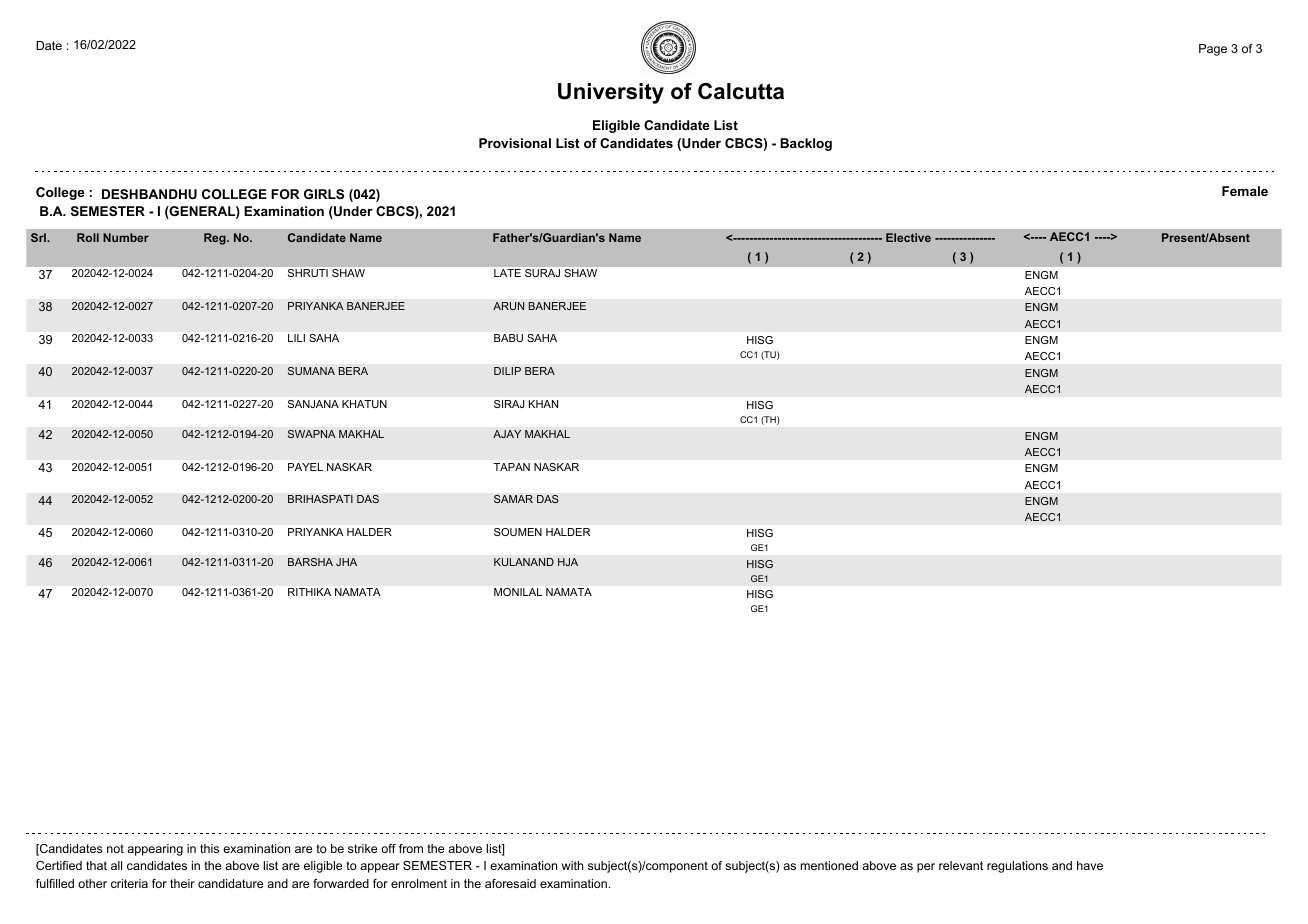 This page has width=1308, height=924. Describe the element at coordinates (1090, 865) in the page. I see `have` at that location.
